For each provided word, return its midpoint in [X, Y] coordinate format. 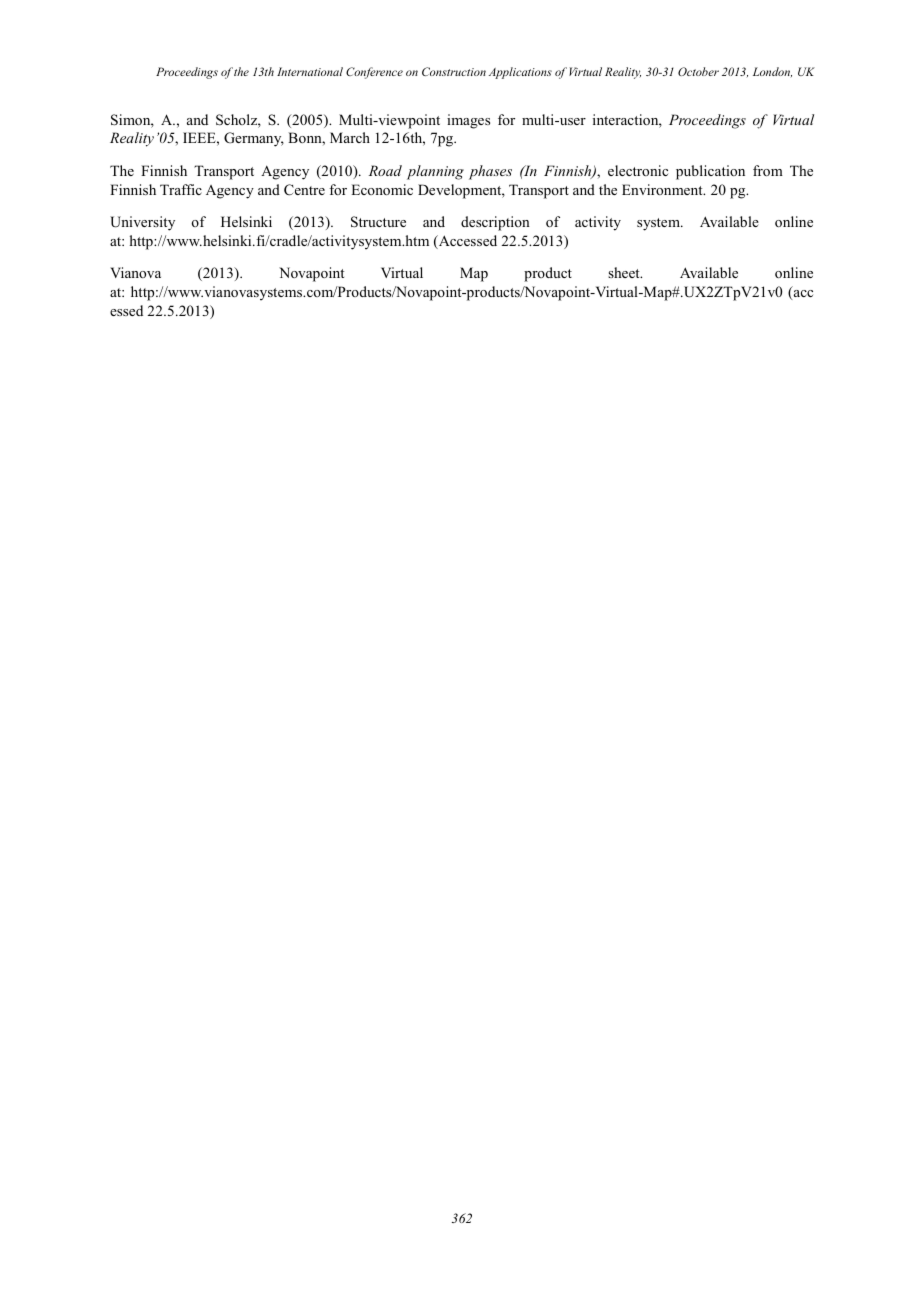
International [310, 71]
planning [435, 172]
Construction [454, 71]
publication [710, 172]
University [142, 223]
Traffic [181, 189]
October [698, 71]
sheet [625, 272]
